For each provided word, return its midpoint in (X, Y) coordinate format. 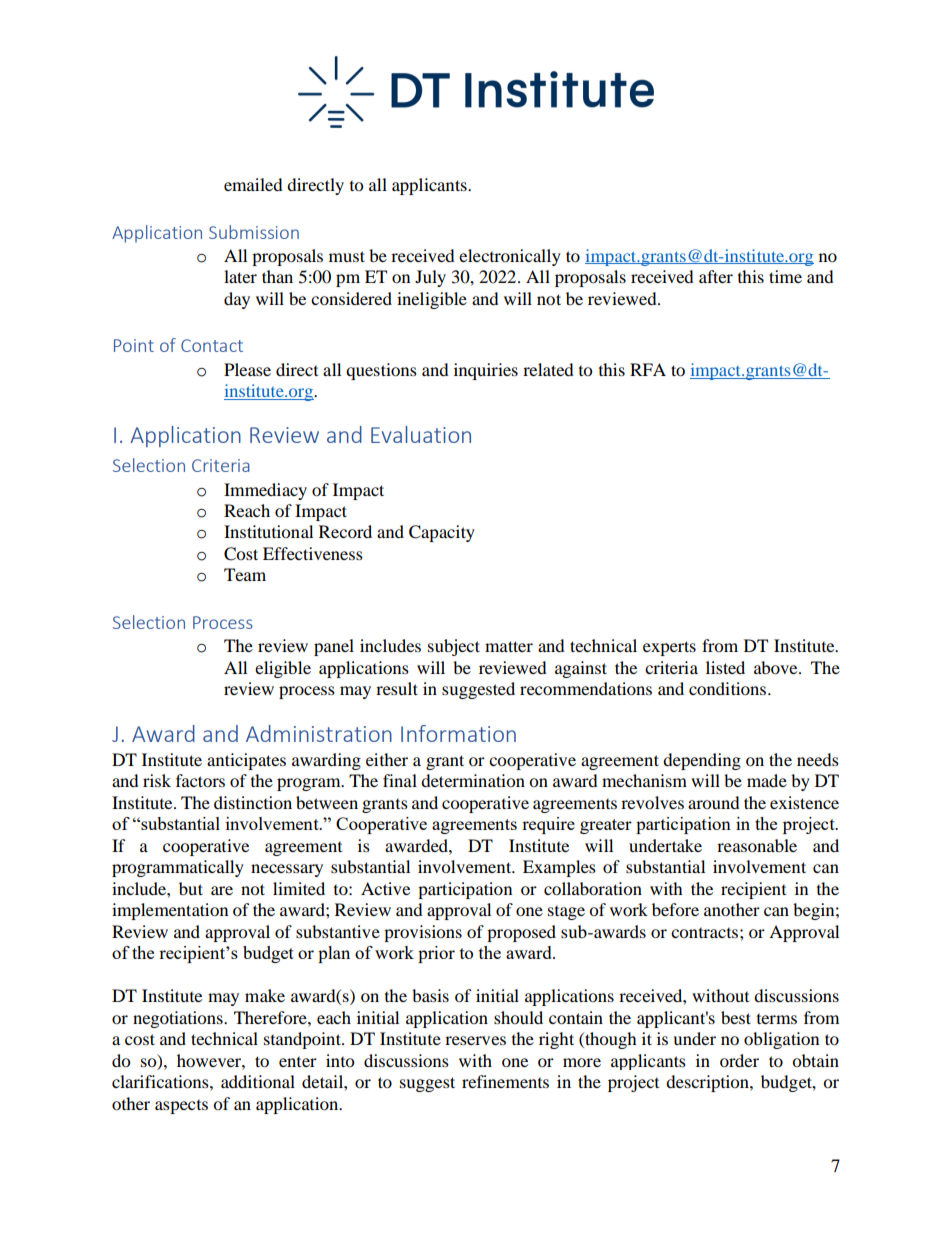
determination (473, 780)
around (714, 802)
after (716, 276)
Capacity (442, 533)
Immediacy (265, 491)
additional (258, 1081)
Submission (254, 232)
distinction (253, 802)
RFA (648, 369)
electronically (510, 257)
